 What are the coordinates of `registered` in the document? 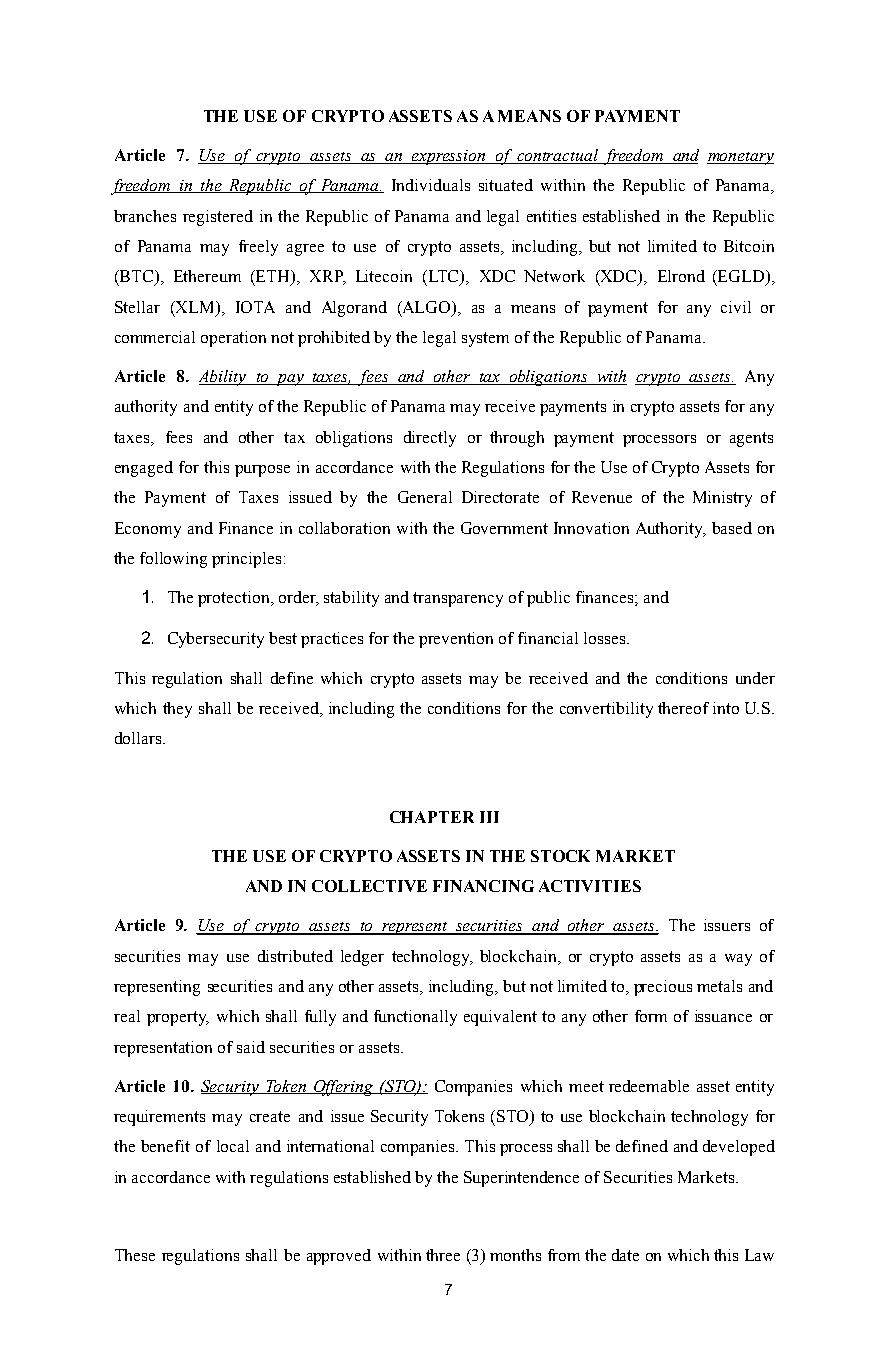 It's located at (218, 218).
